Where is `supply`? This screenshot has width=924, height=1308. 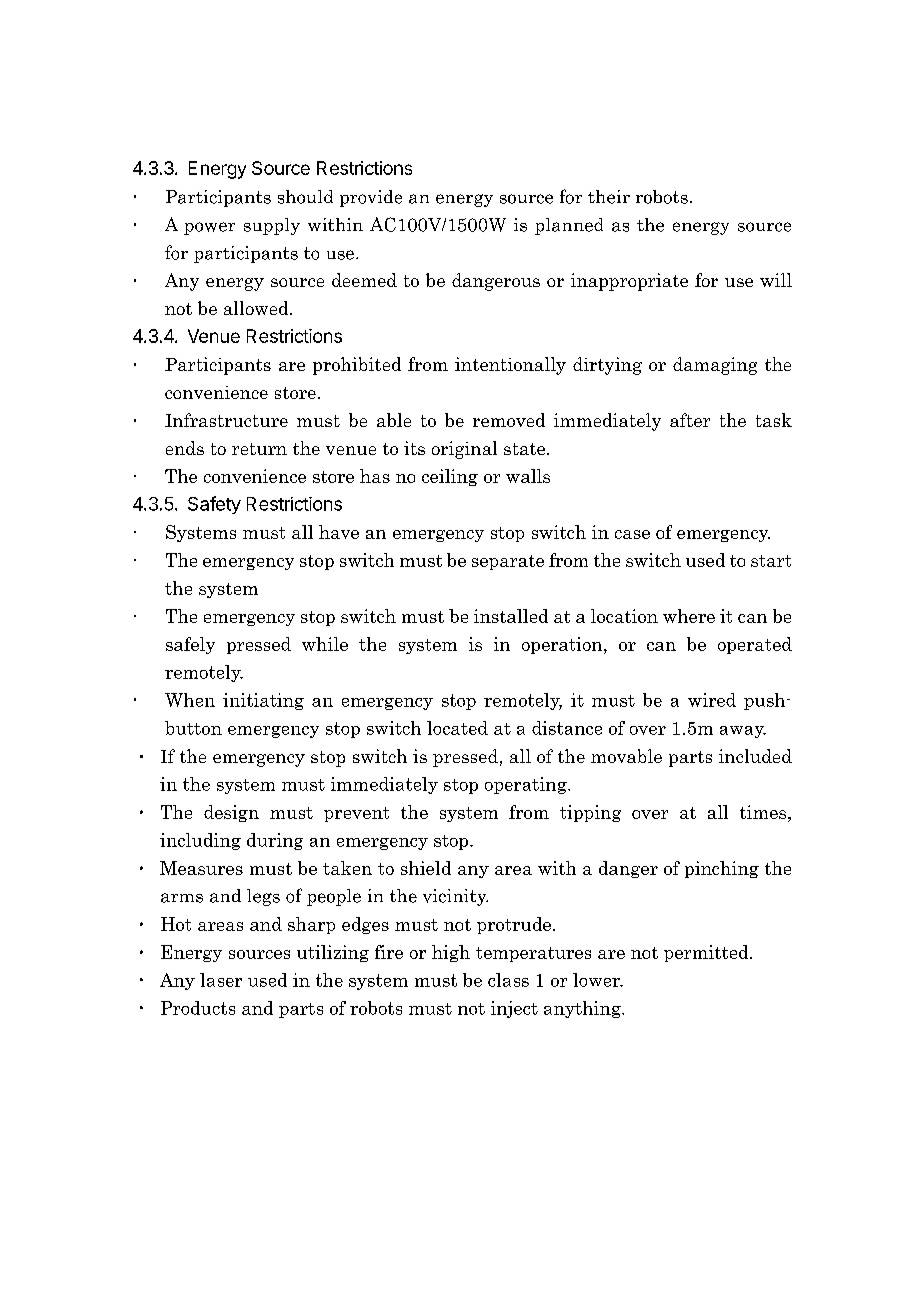
supply is located at coordinates (272, 226).
